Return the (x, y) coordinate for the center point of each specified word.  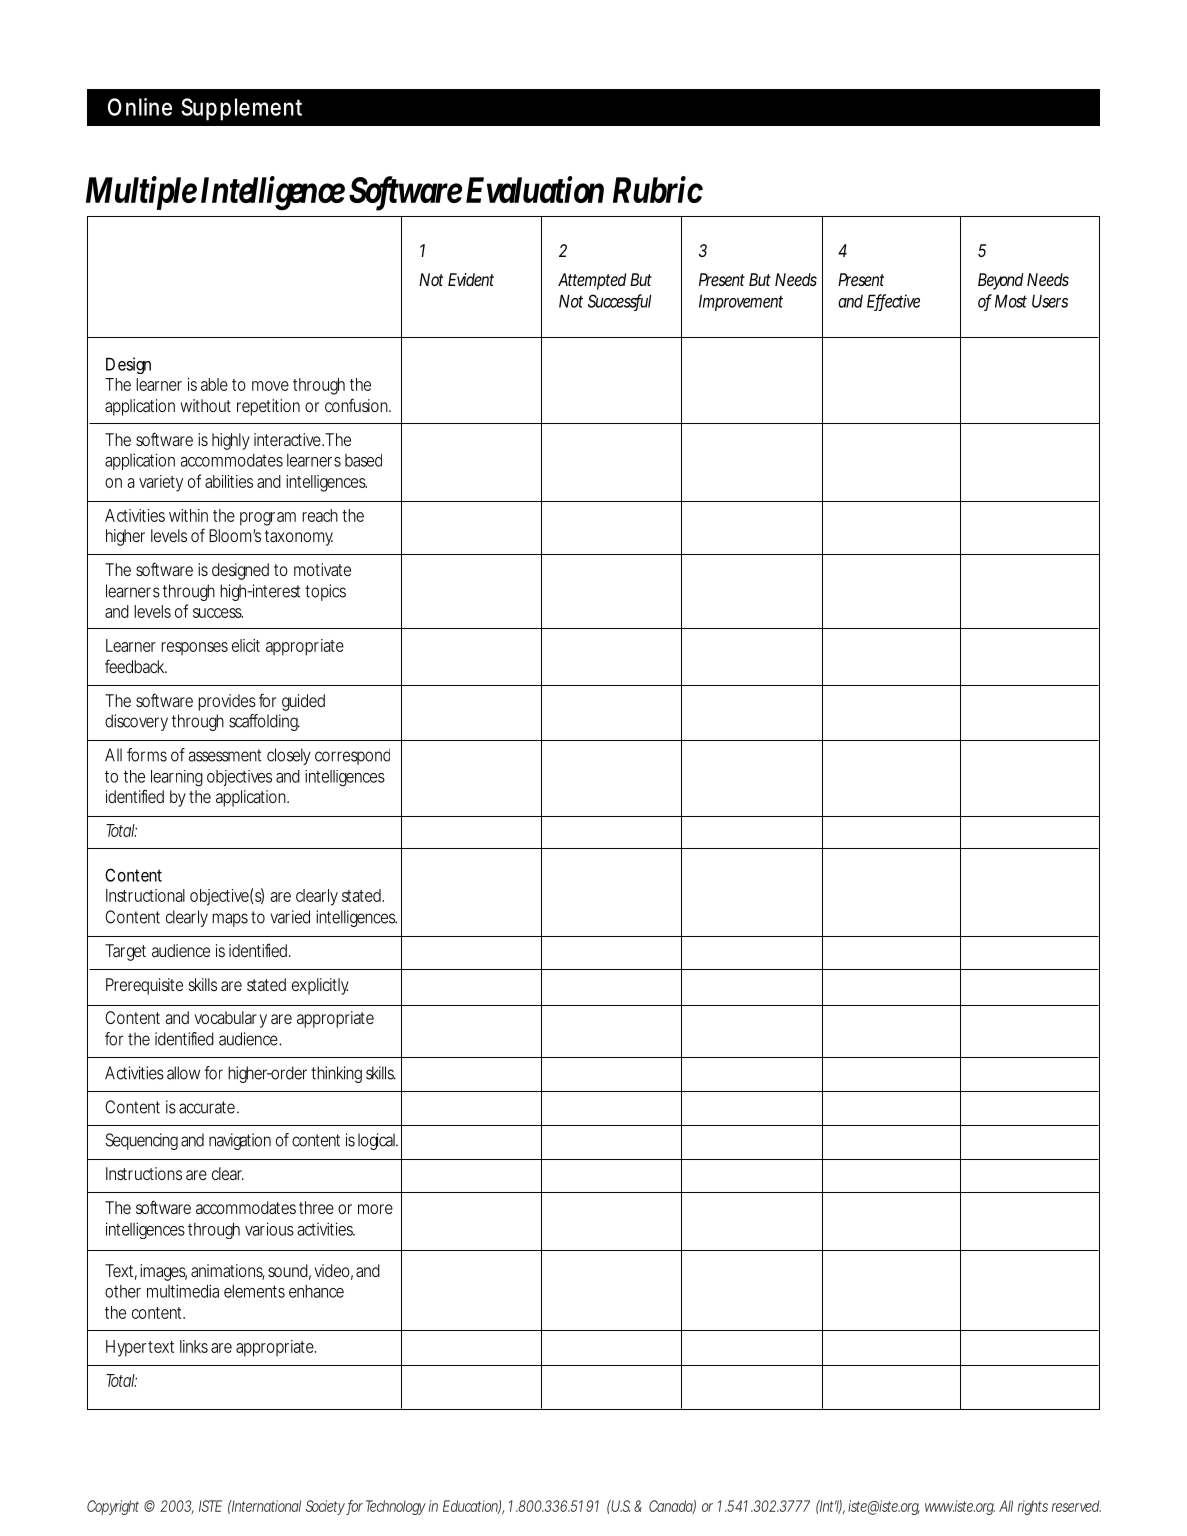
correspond (352, 756)
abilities (229, 481)
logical (376, 1141)
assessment (224, 755)
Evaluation (535, 189)
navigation (240, 1141)
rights (1033, 1507)
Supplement (241, 109)
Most (1011, 301)
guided (303, 702)
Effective (893, 302)
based (363, 460)
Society (325, 1507)
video (332, 1270)
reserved (1076, 1506)
